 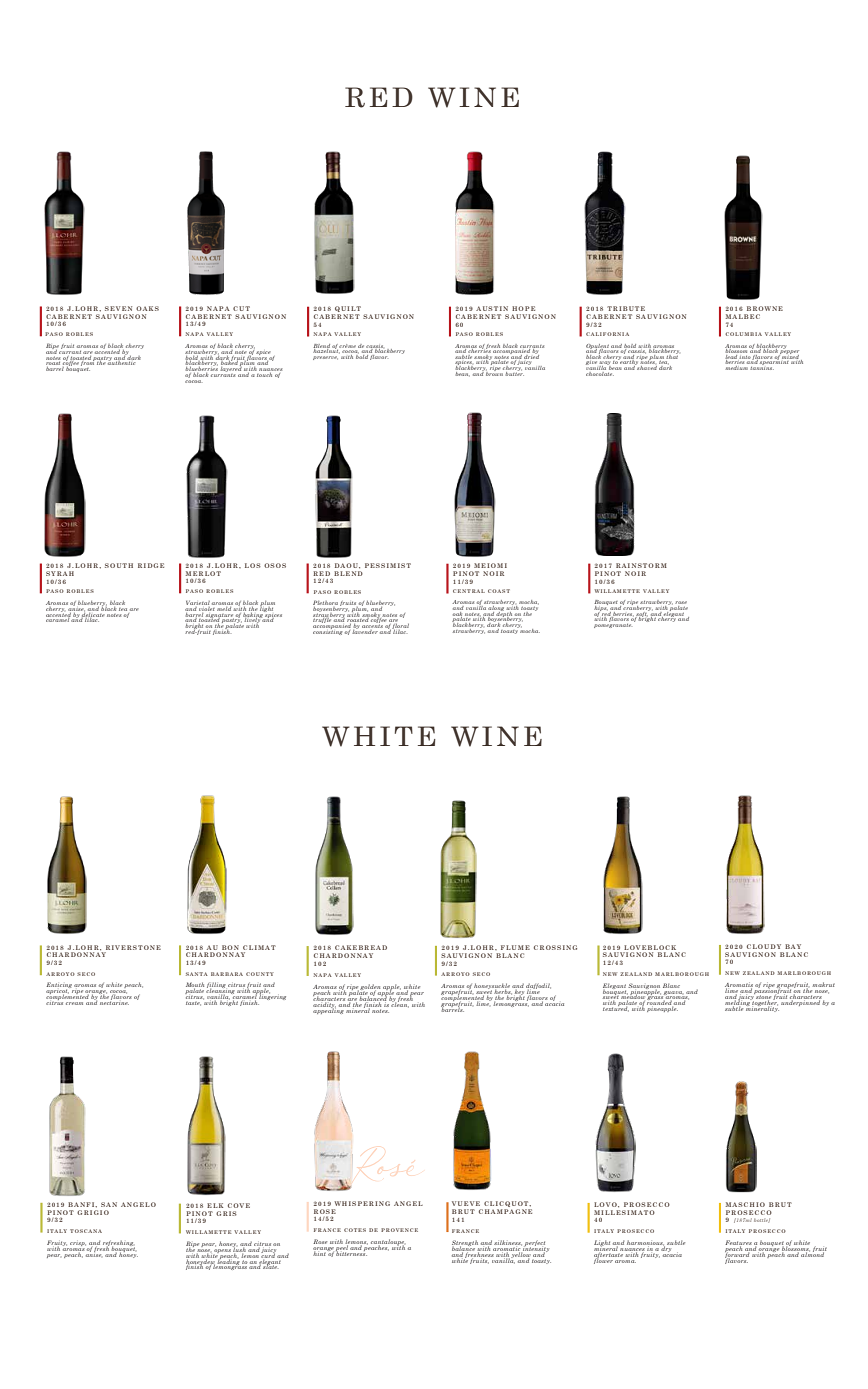 I want to click on cream, so click(x=74, y=1003).
